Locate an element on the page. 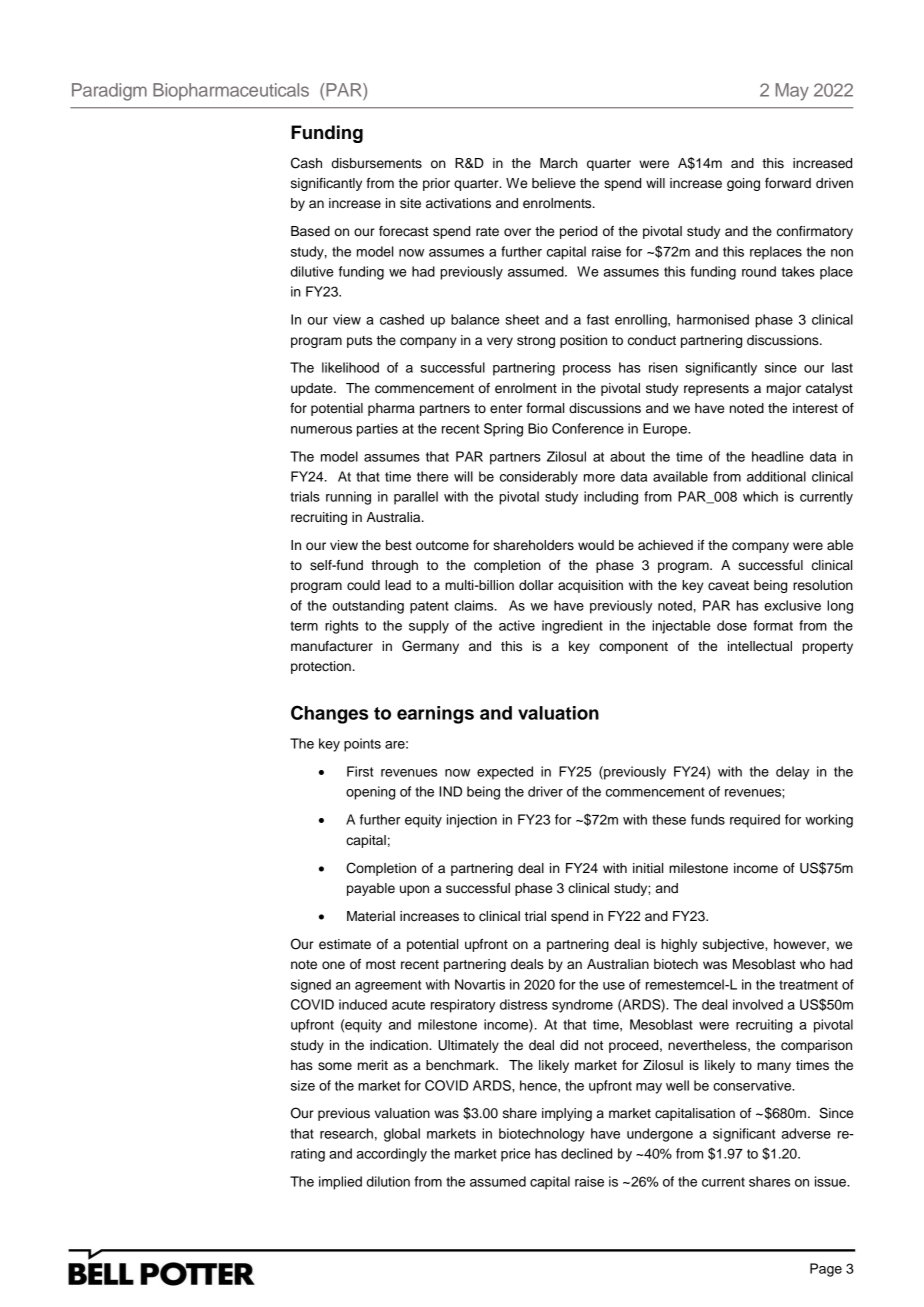 The image size is (924, 1307). major is located at coordinates (784, 389).
